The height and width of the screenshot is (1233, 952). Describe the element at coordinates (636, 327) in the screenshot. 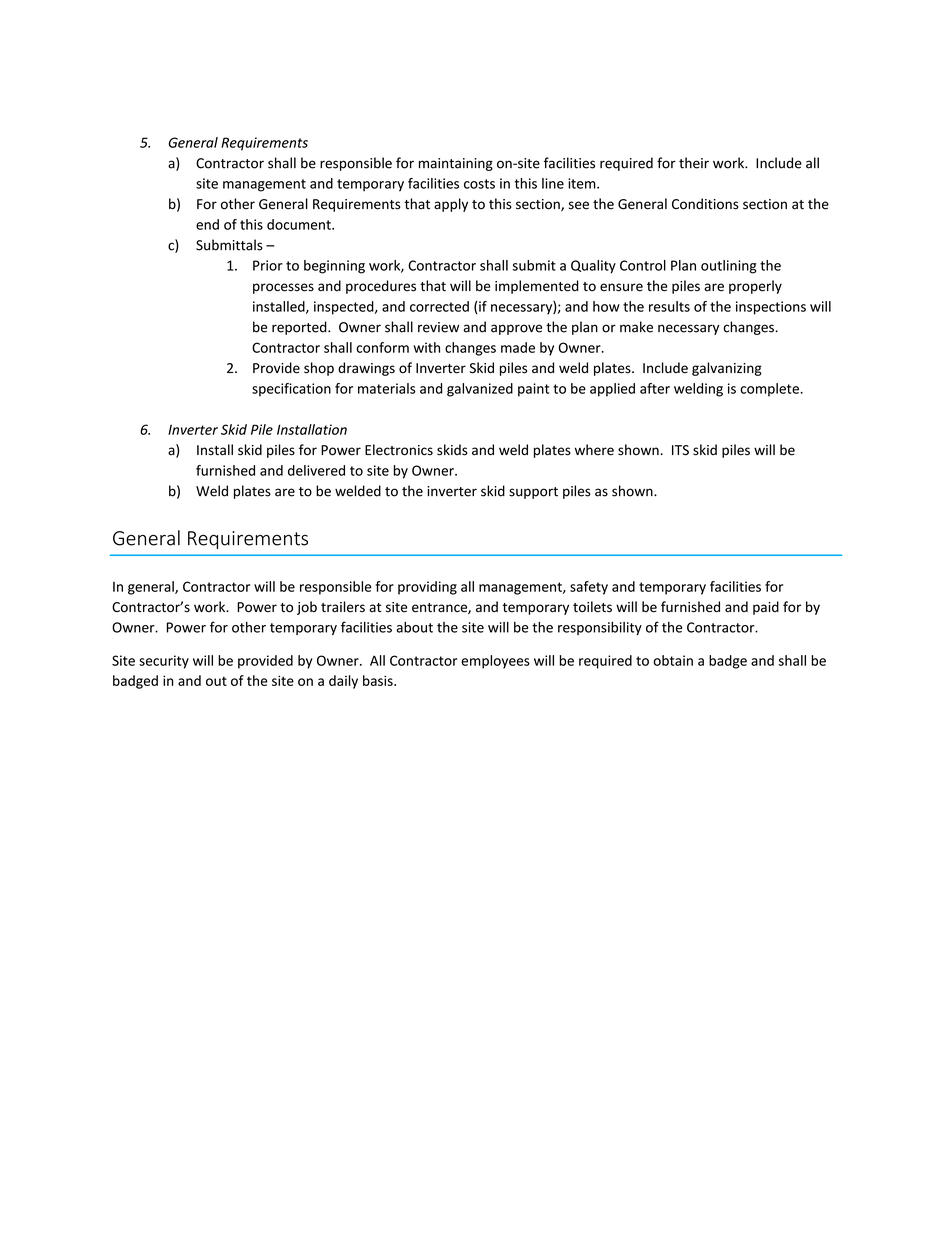

I see `make` at that location.
